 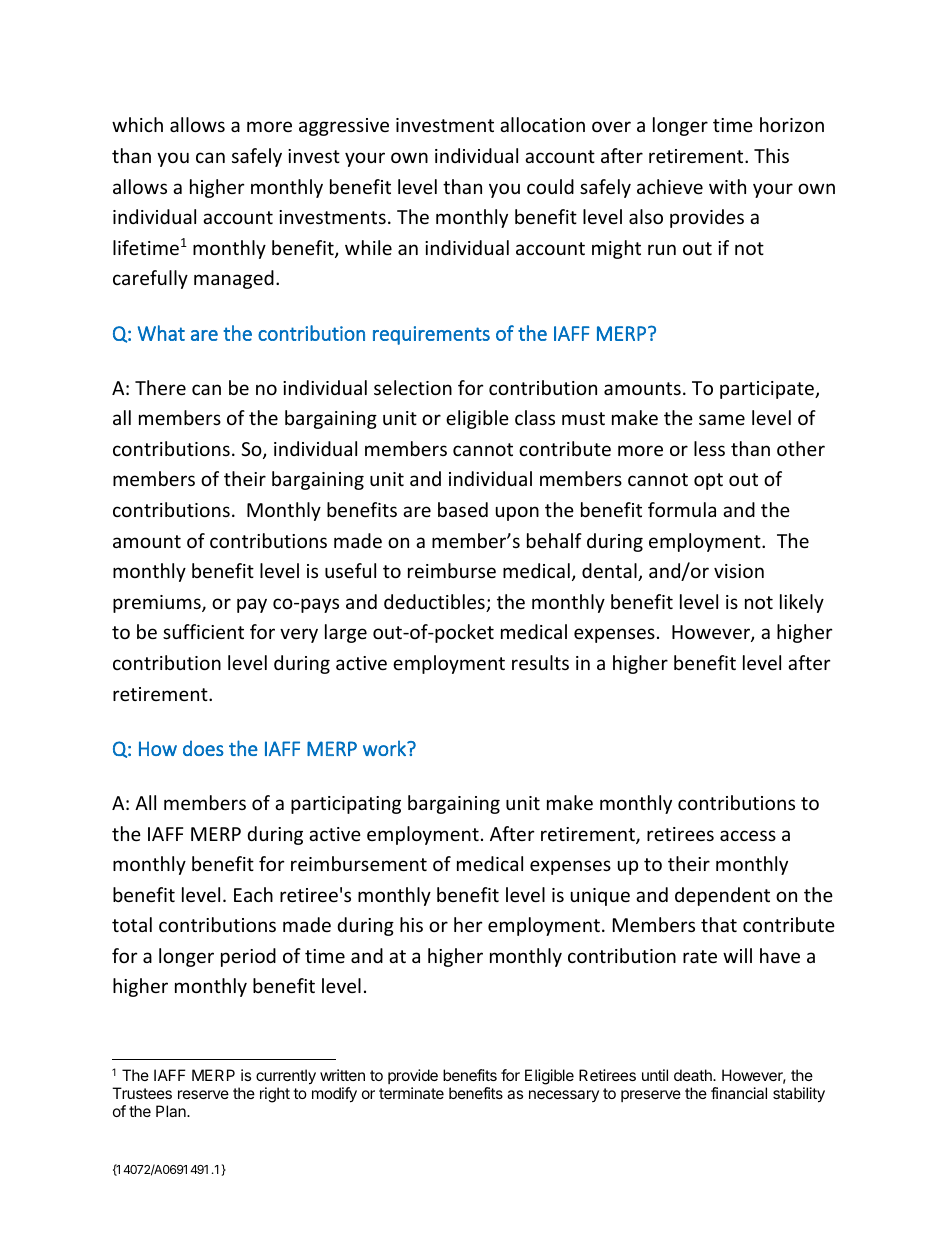 I want to click on likely, so click(x=802, y=603).
